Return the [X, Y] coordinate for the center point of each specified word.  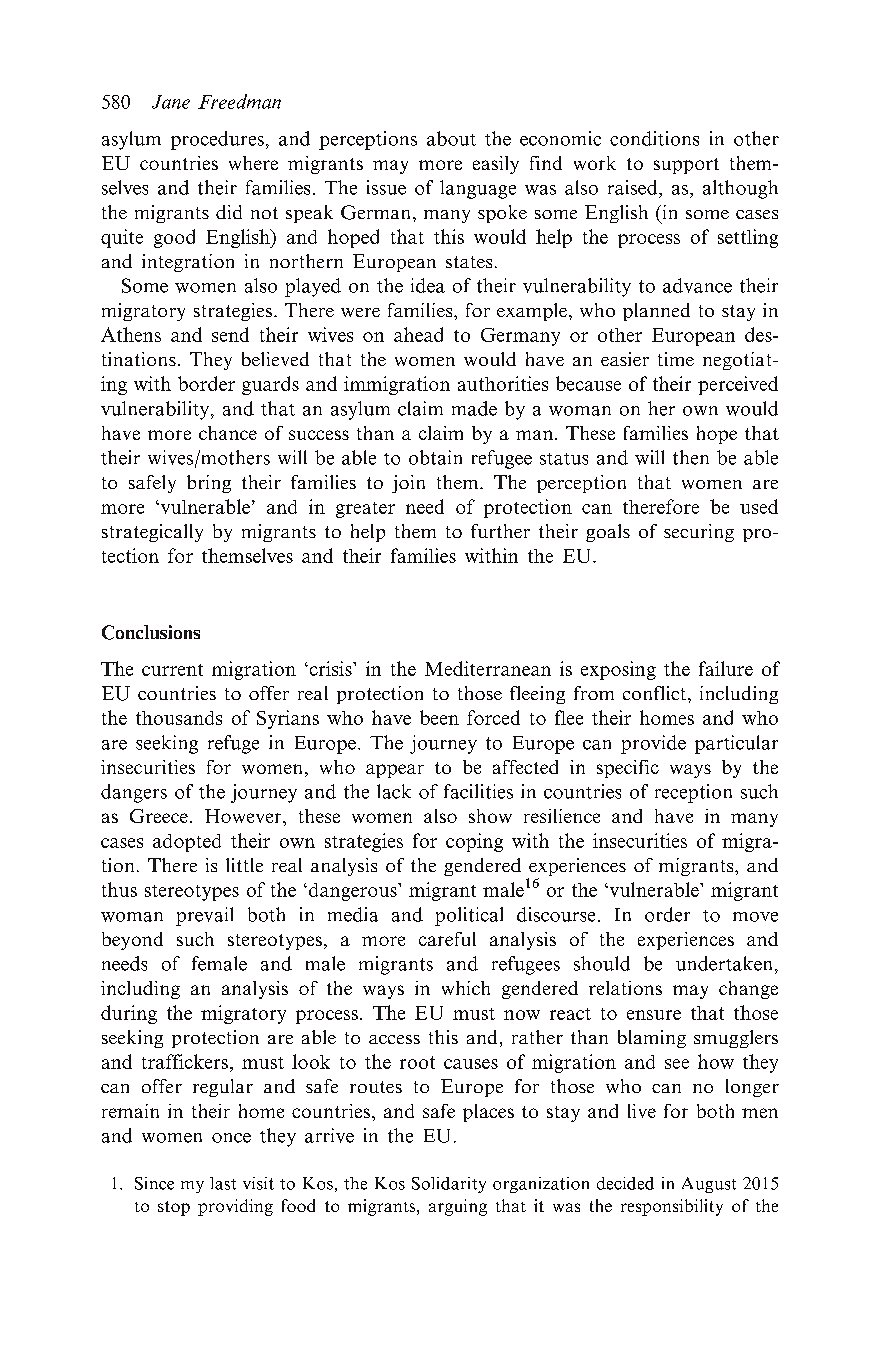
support [686, 166]
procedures [217, 140]
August [709, 1185]
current [172, 670]
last [223, 1183]
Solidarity [449, 1185]
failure [726, 668]
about [451, 138]
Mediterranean [488, 668]
